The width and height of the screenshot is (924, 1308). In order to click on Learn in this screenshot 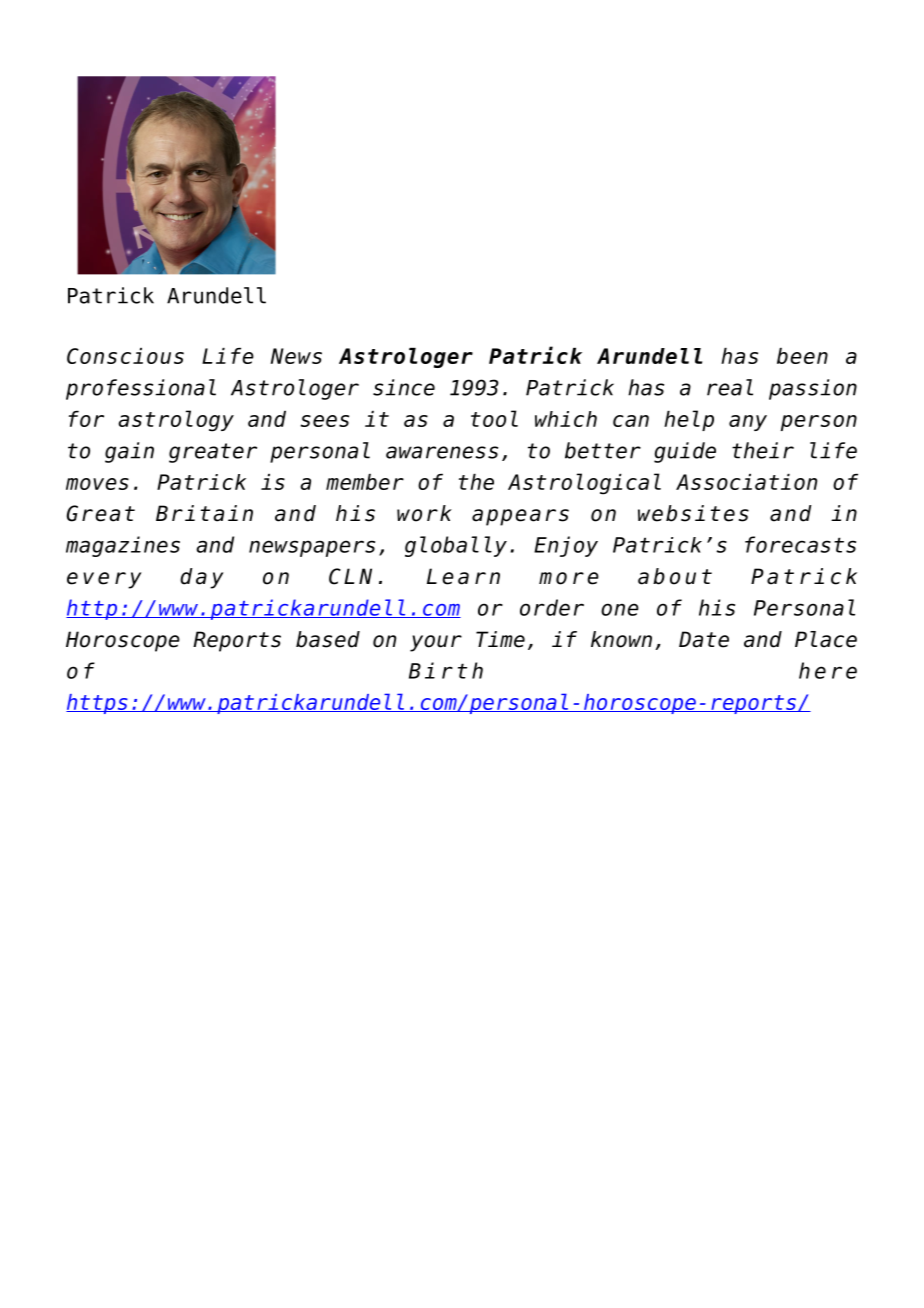, I will do `click(463, 576)`.
